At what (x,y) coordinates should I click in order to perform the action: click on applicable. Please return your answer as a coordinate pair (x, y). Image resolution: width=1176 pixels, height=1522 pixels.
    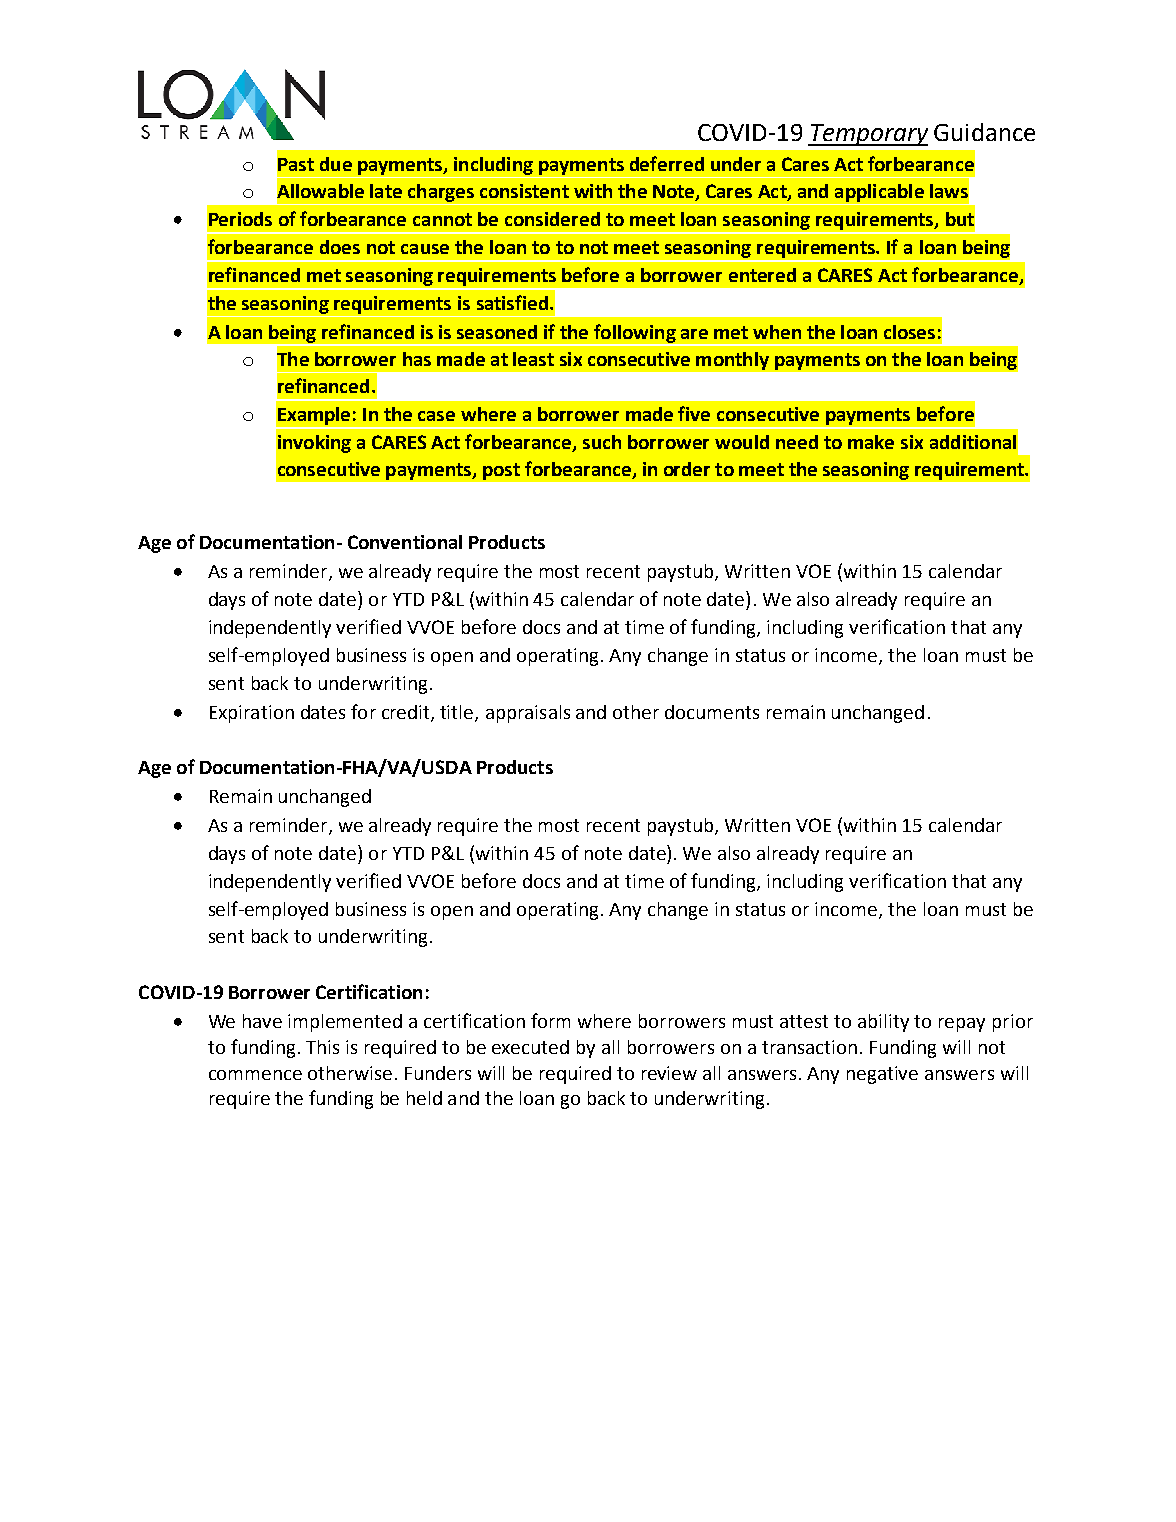
    Looking at the image, I should click on (879, 193).
